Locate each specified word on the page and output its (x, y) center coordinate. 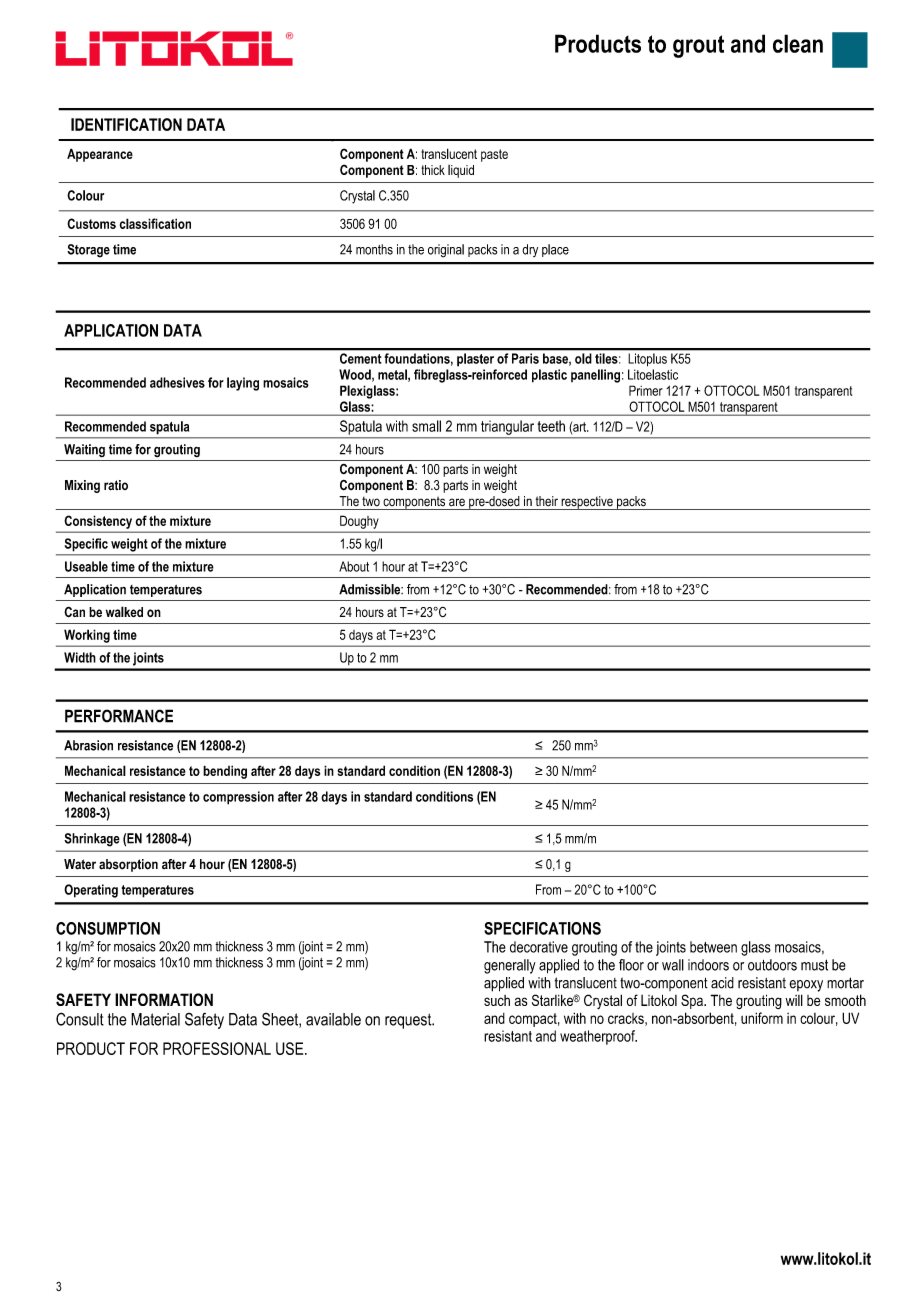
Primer (646, 390)
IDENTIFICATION (126, 124)
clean (798, 43)
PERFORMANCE (119, 716)
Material (155, 1019)
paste (494, 155)
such (497, 1000)
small (426, 426)
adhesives (177, 382)
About (354, 566)
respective (587, 503)
